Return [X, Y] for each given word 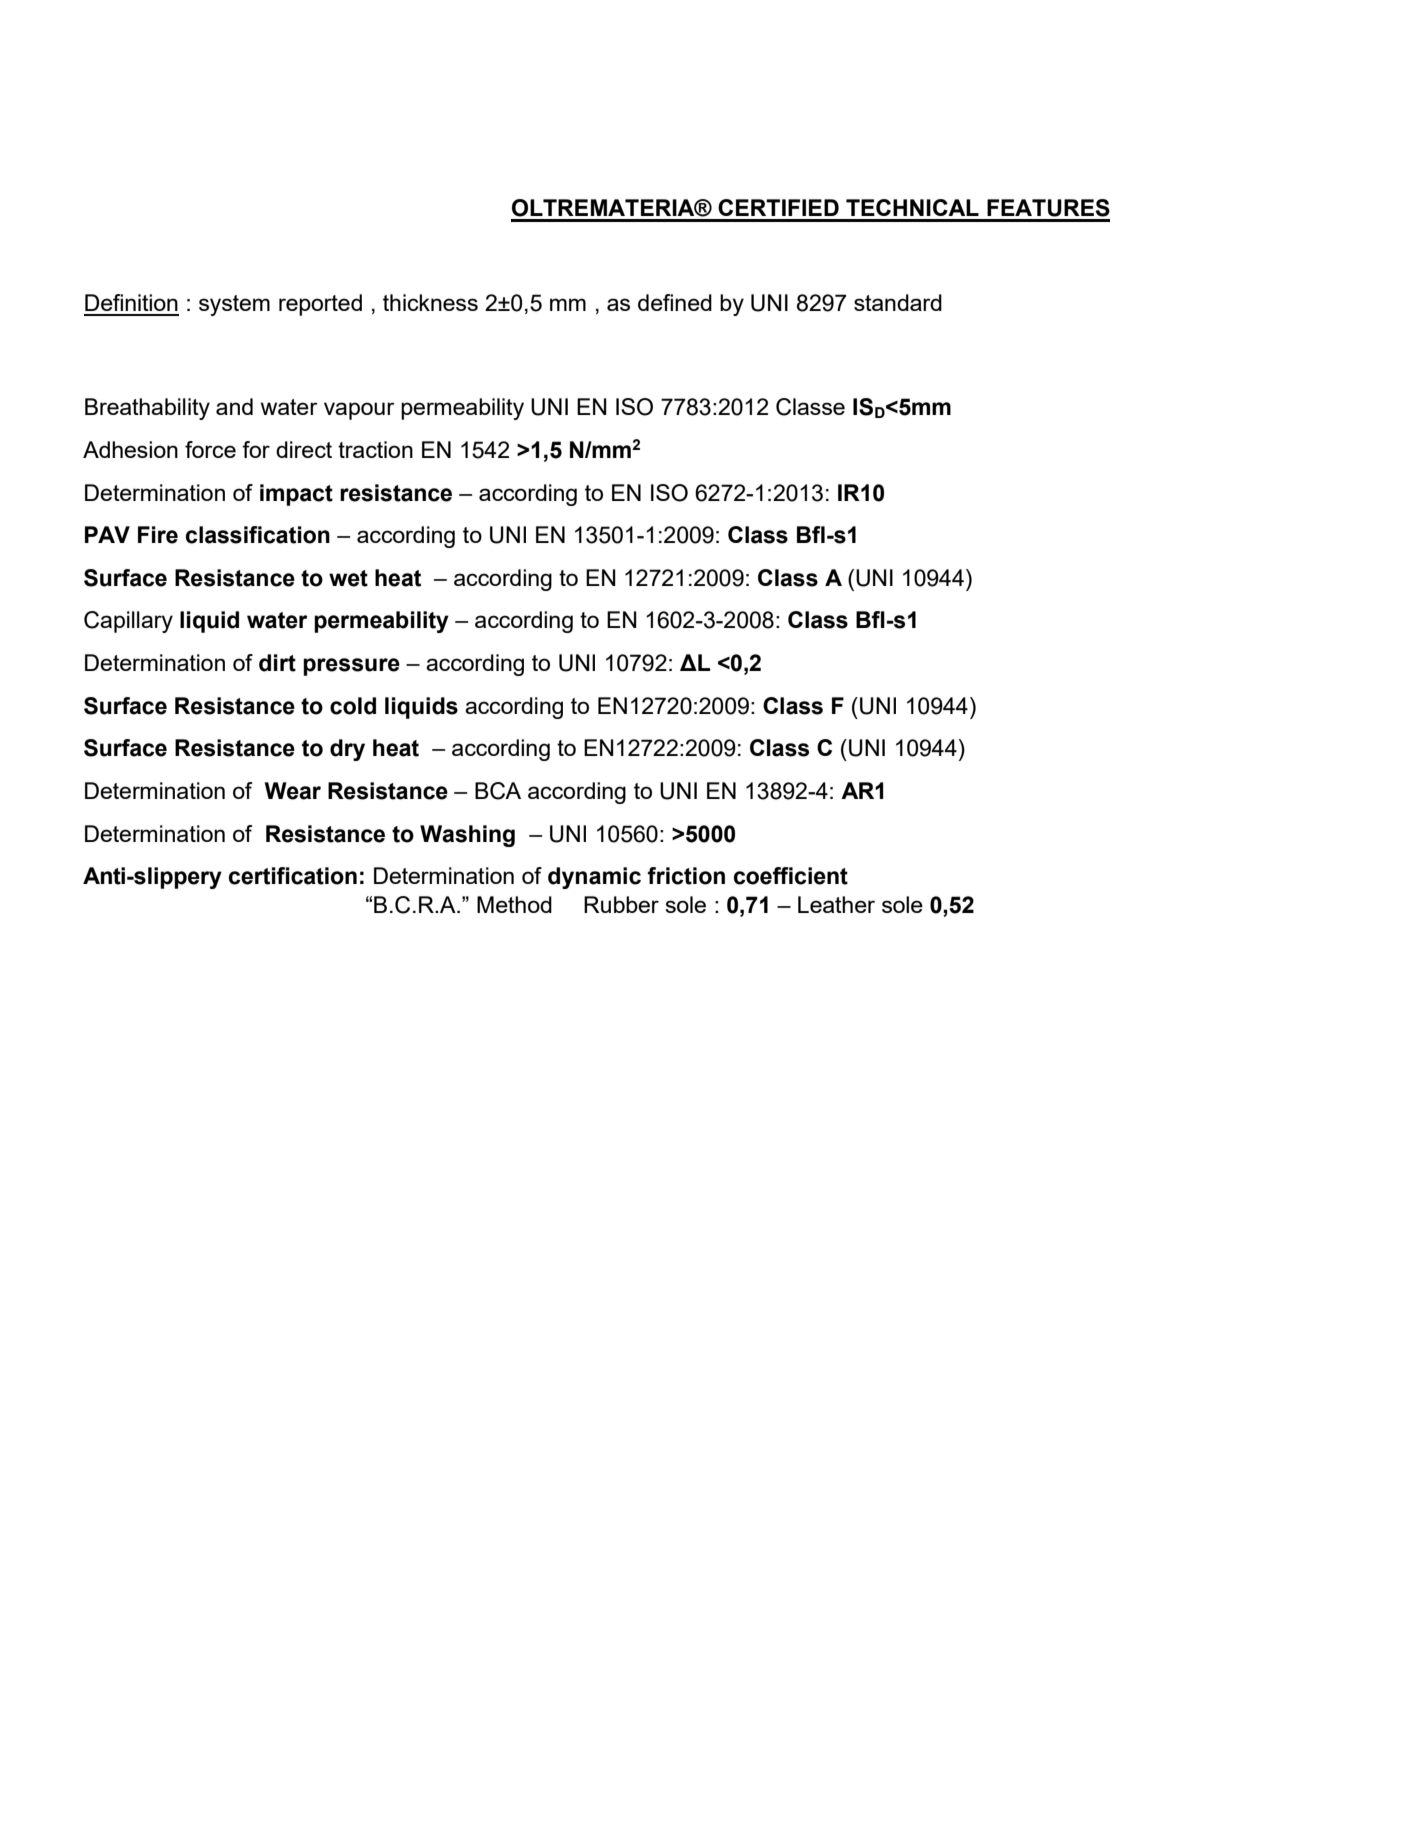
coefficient [791, 876]
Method [514, 904]
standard [898, 302]
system [234, 305]
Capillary [128, 622]
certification [293, 876]
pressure [351, 667]
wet [348, 578]
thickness [430, 302]
